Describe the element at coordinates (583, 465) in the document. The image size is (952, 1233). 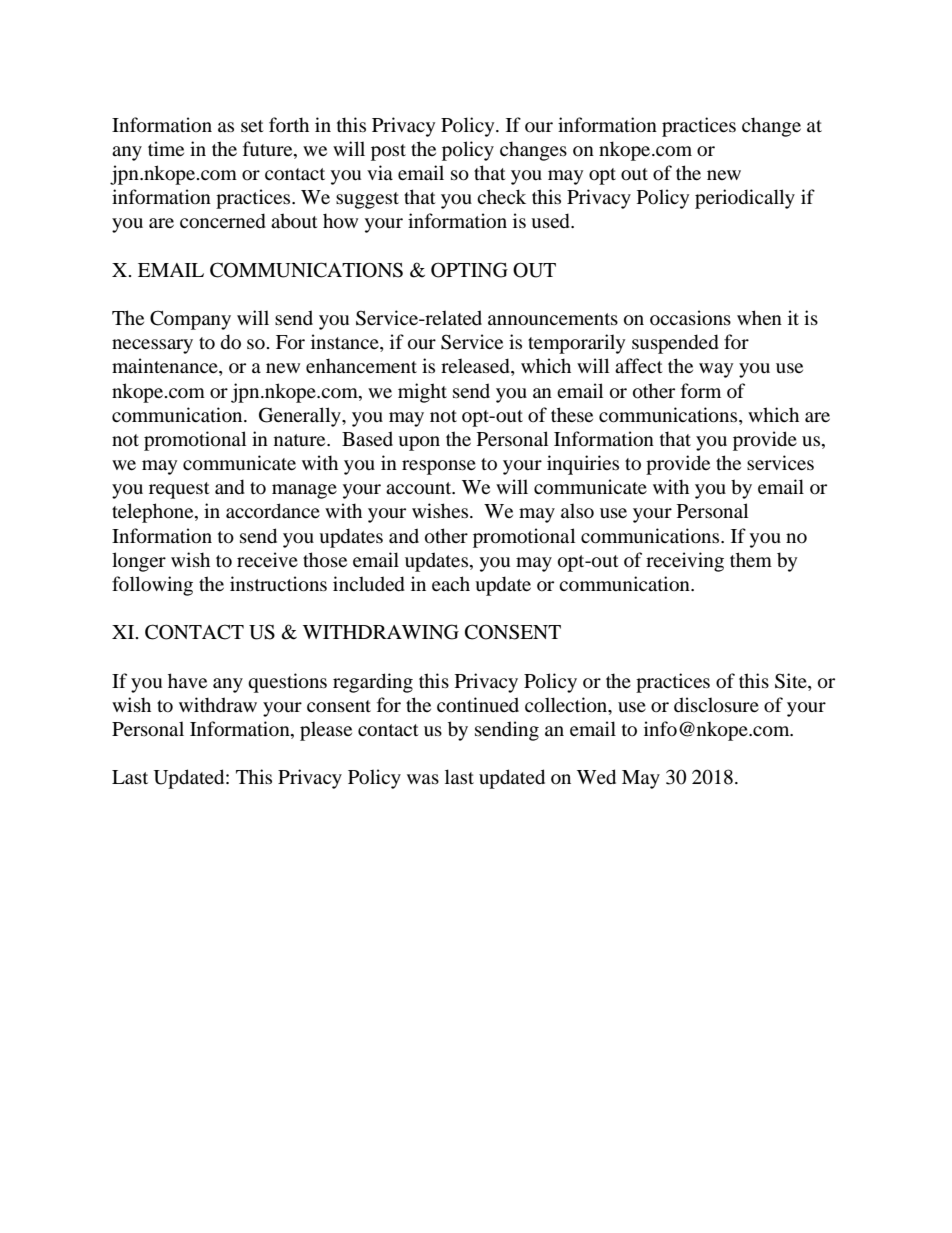
I see `inquiries` at that location.
